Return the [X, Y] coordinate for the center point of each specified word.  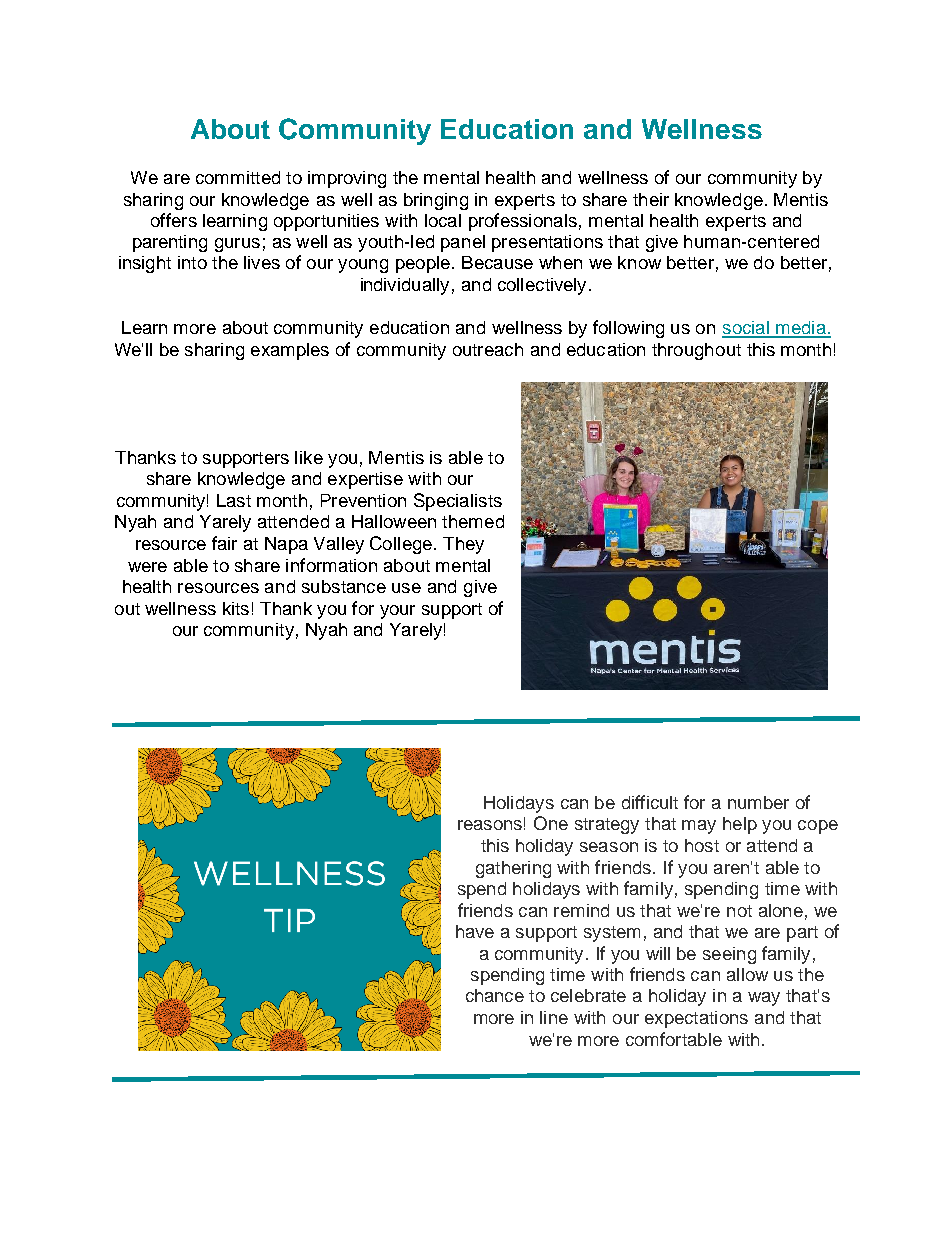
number [758, 802]
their [651, 199]
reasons [490, 825]
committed [238, 177]
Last [234, 500]
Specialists [458, 502]
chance [495, 995]
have [475, 931]
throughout [696, 351]
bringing [436, 201]
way [764, 999]
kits [236, 608]
